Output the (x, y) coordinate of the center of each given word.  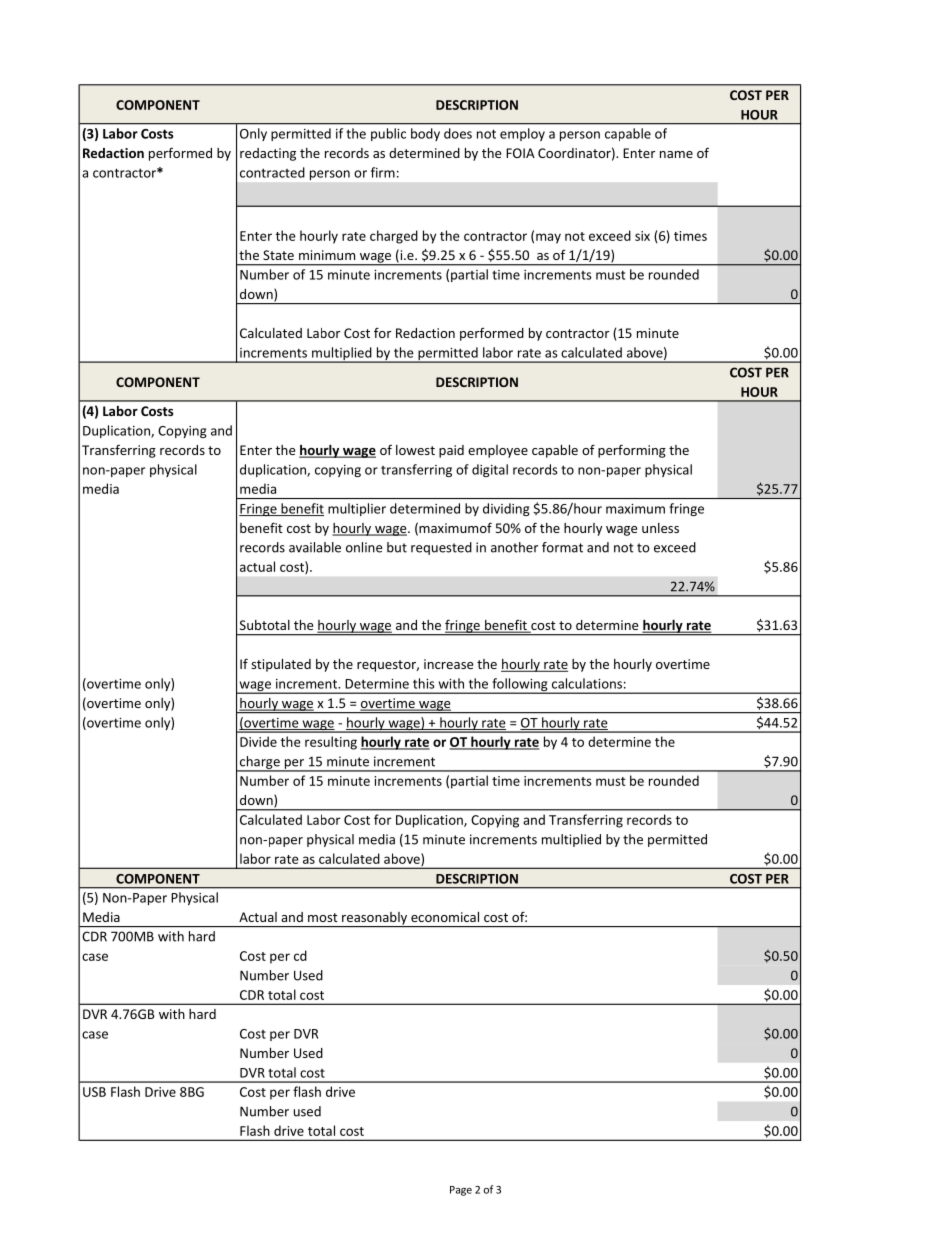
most (323, 917)
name (676, 154)
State (278, 255)
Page (461, 1191)
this (424, 683)
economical (445, 917)
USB (94, 1092)
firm (383, 172)
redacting (268, 154)
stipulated (281, 665)
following (520, 686)
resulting (331, 743)
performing (632, 451)
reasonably (375, 919)
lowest (415, 450)
